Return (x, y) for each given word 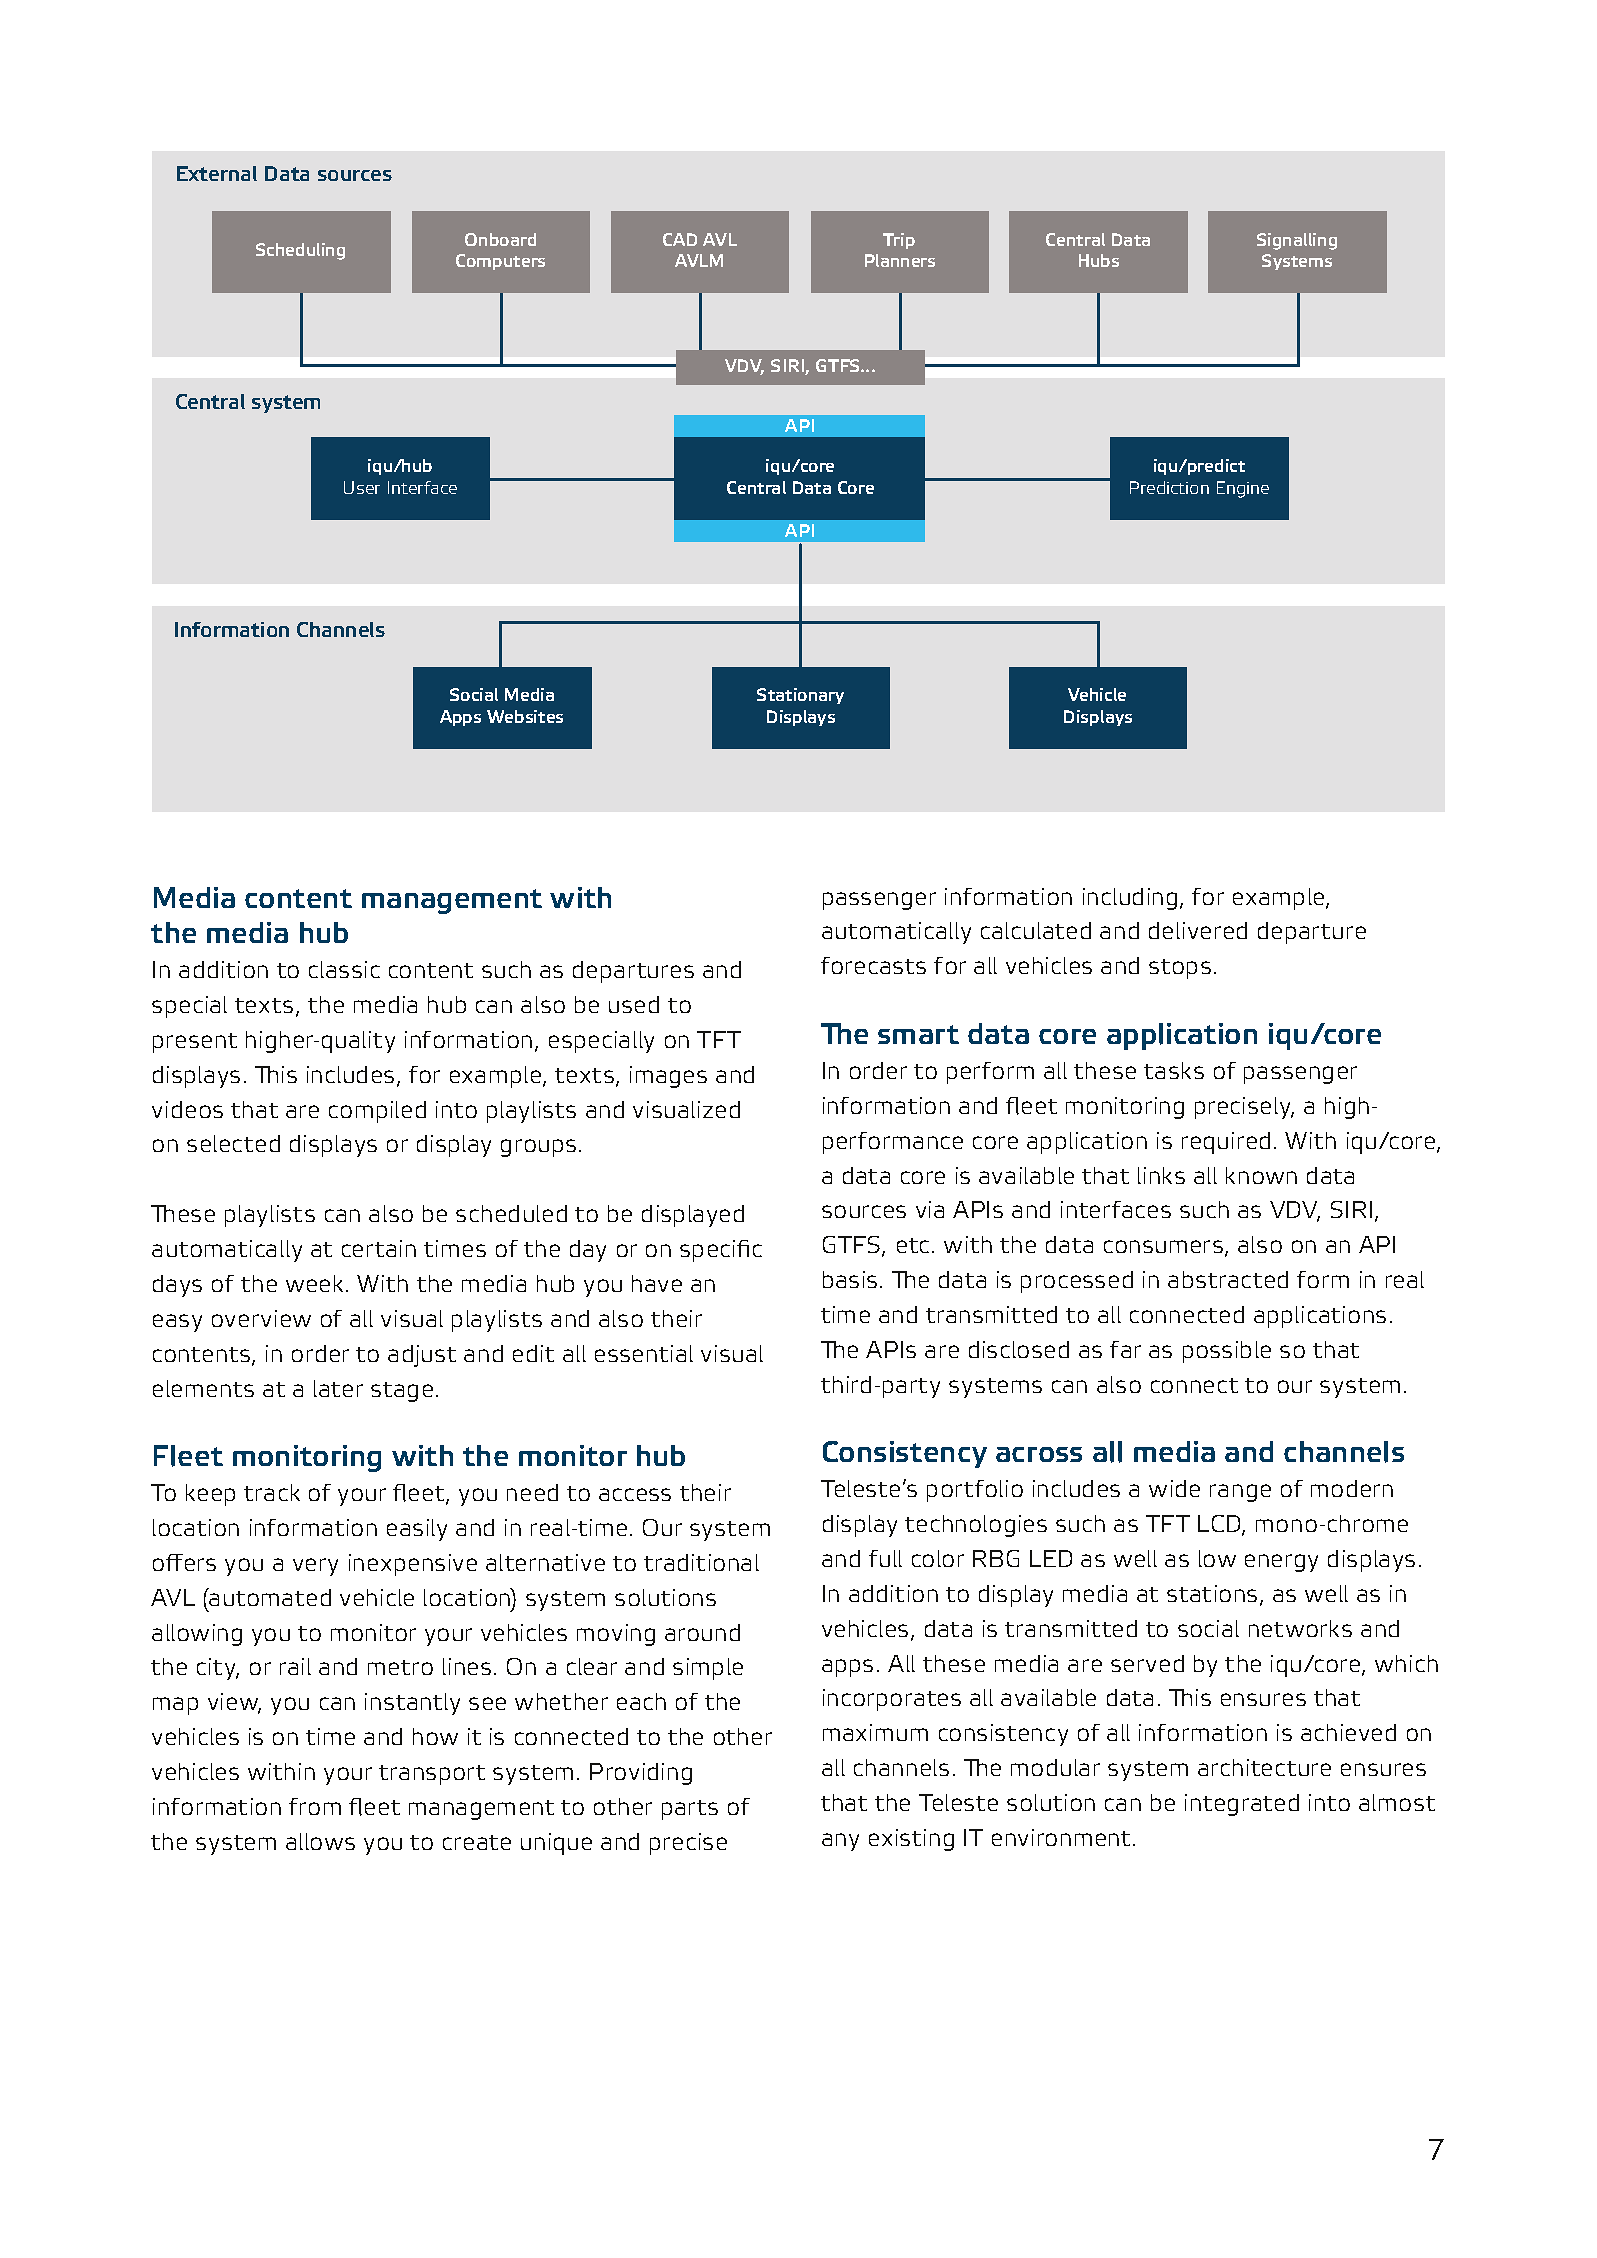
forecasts (873, 965)
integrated (1242, 1805)
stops (1180, 969)
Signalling (1297, 241)
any (840, 1842)
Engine (1243, 489)
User (362, 487)
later (338, 1388)
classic (344, 969)
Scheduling (300, 251)
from (315, 1806)
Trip (899, 241)
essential (644, 1353)
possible (1227, 1352)
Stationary (800, 696)
